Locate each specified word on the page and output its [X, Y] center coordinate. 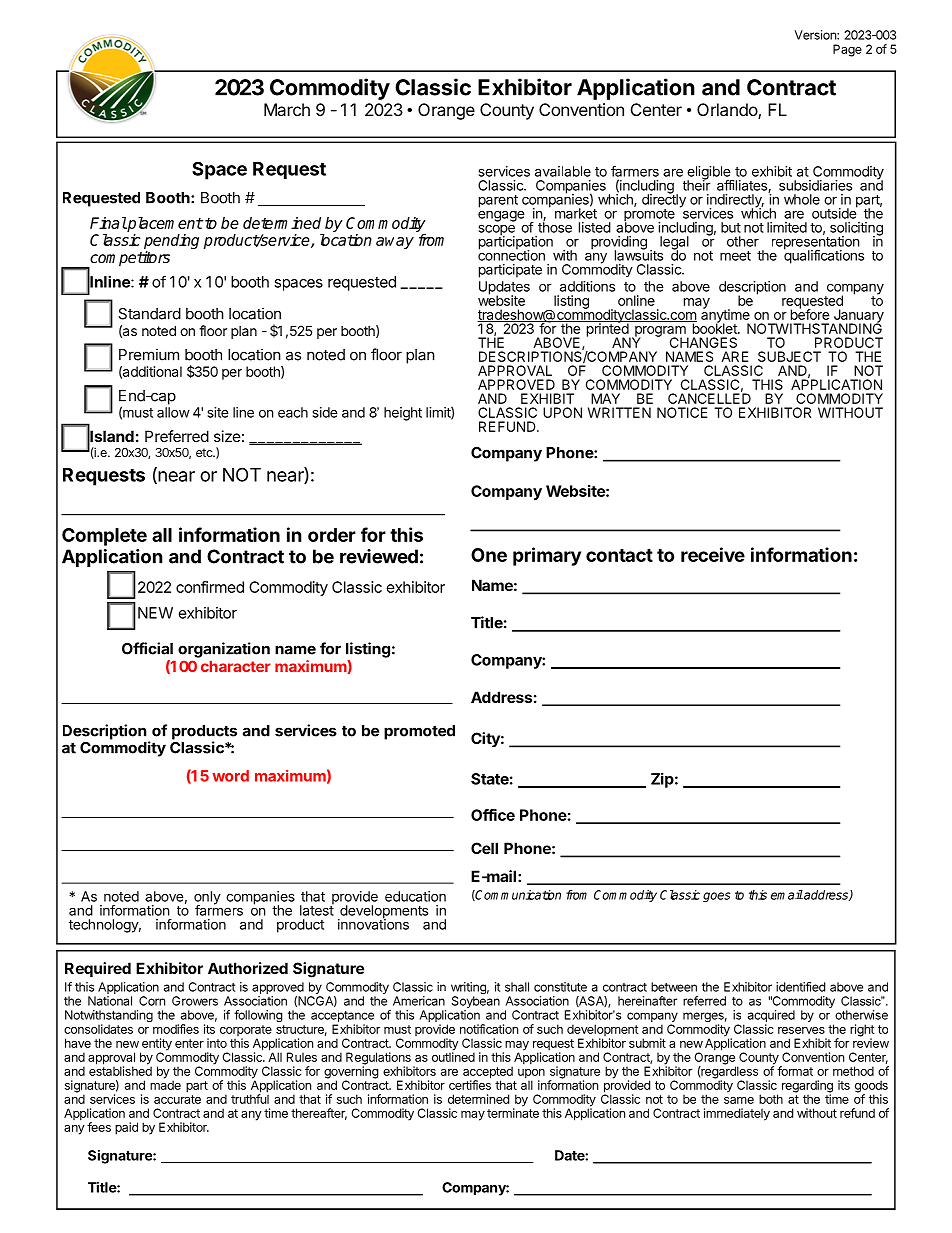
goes [717, 897]
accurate [177, 1099]
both [771, 1099]
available [563, 171]
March [287, 109]
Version [816, 35]
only [207, 899]
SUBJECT [789, 356]
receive [713, 554]
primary [547, 556]
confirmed [210, 587]
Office [493, 815]
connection [511, 254]
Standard [149, 314]
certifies [470, 1084]
